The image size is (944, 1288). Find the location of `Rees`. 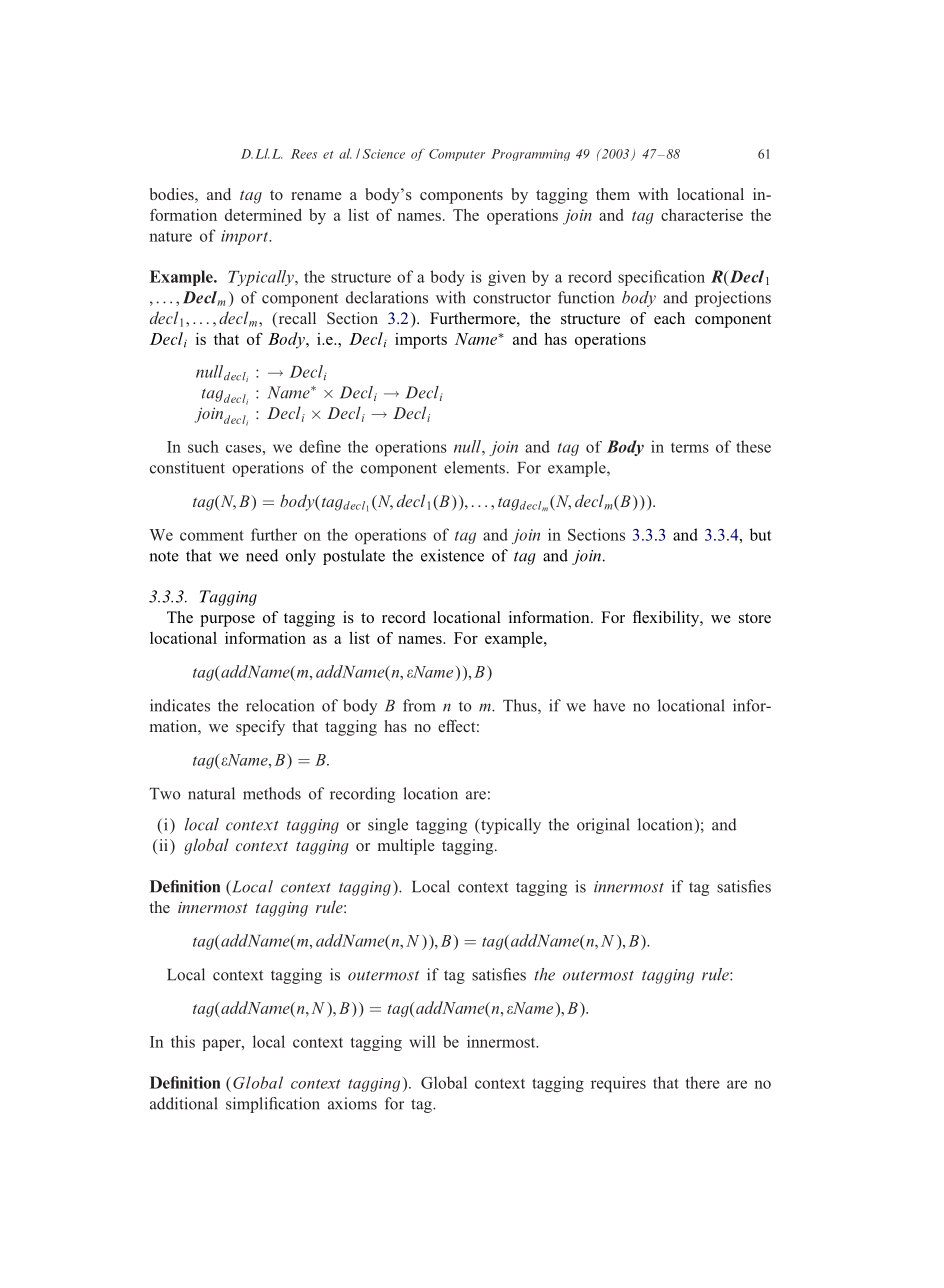

Rees is located at coordinates (304, 154).
